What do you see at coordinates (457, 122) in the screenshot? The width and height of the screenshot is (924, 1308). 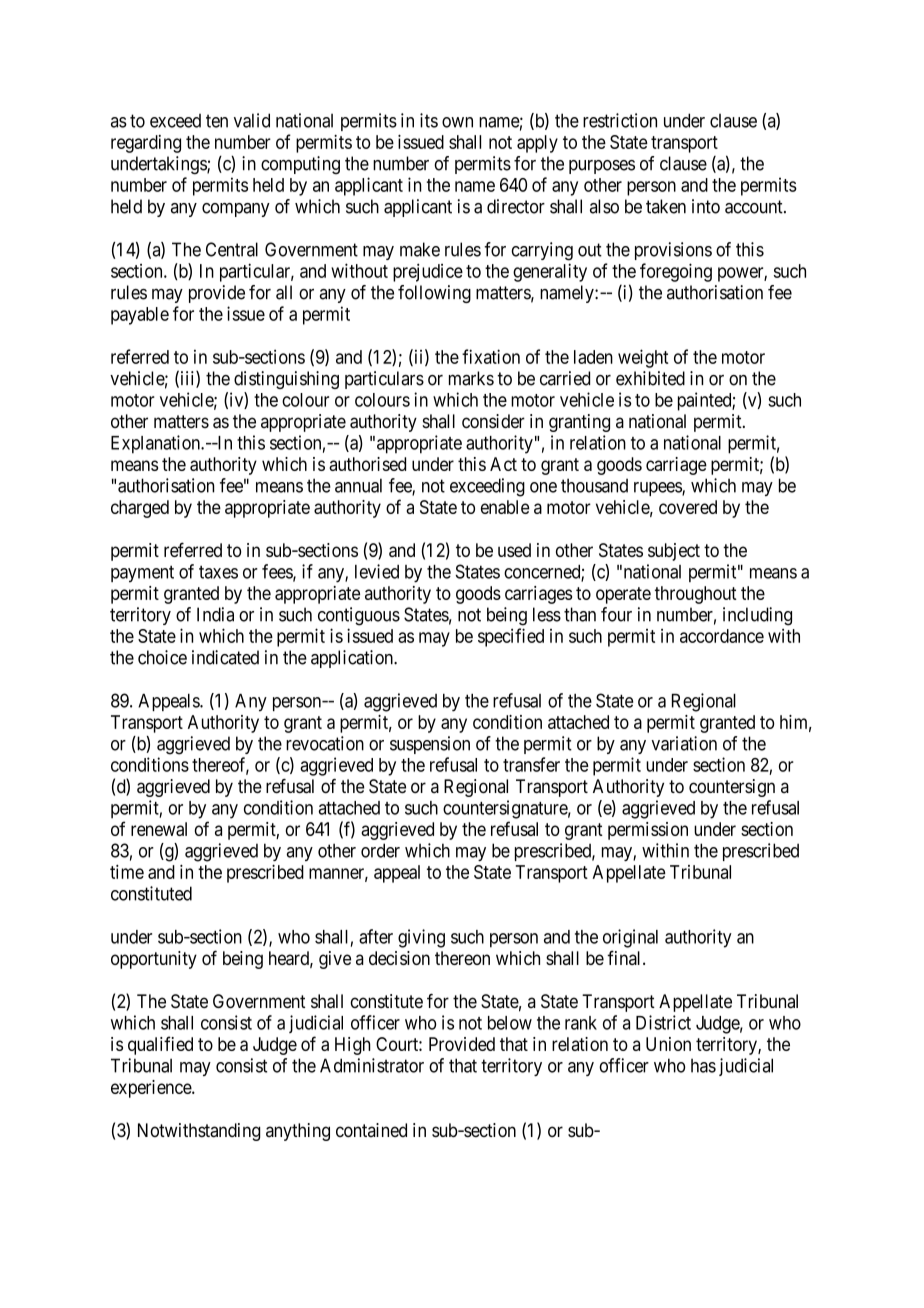 I see `own` at bounding box center [457, 122].
